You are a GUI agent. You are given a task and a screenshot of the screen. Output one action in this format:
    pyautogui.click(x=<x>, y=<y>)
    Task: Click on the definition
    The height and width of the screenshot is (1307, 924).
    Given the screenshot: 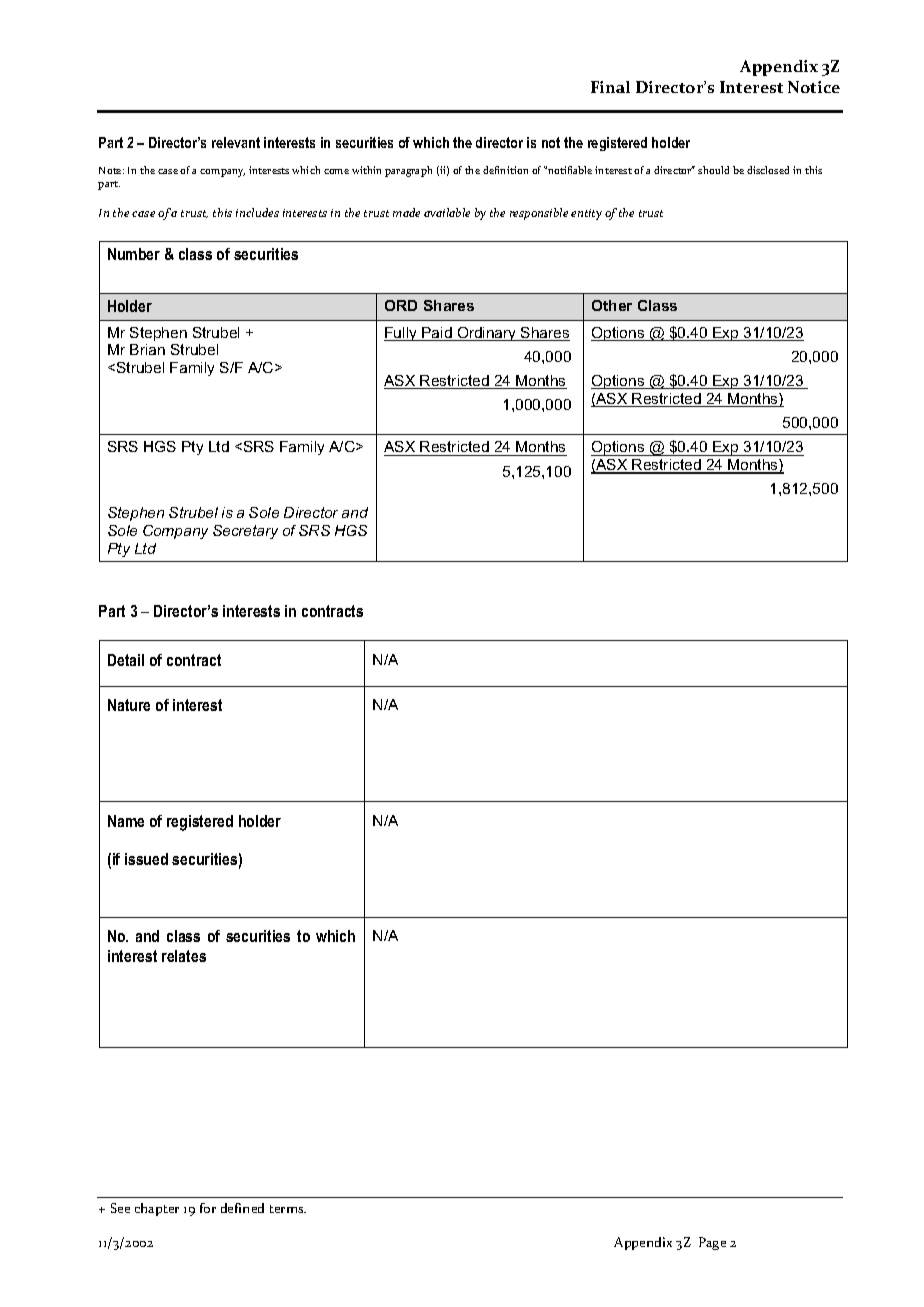 What is the action you would take?
    pyautogui.click(x=505, y=170)
